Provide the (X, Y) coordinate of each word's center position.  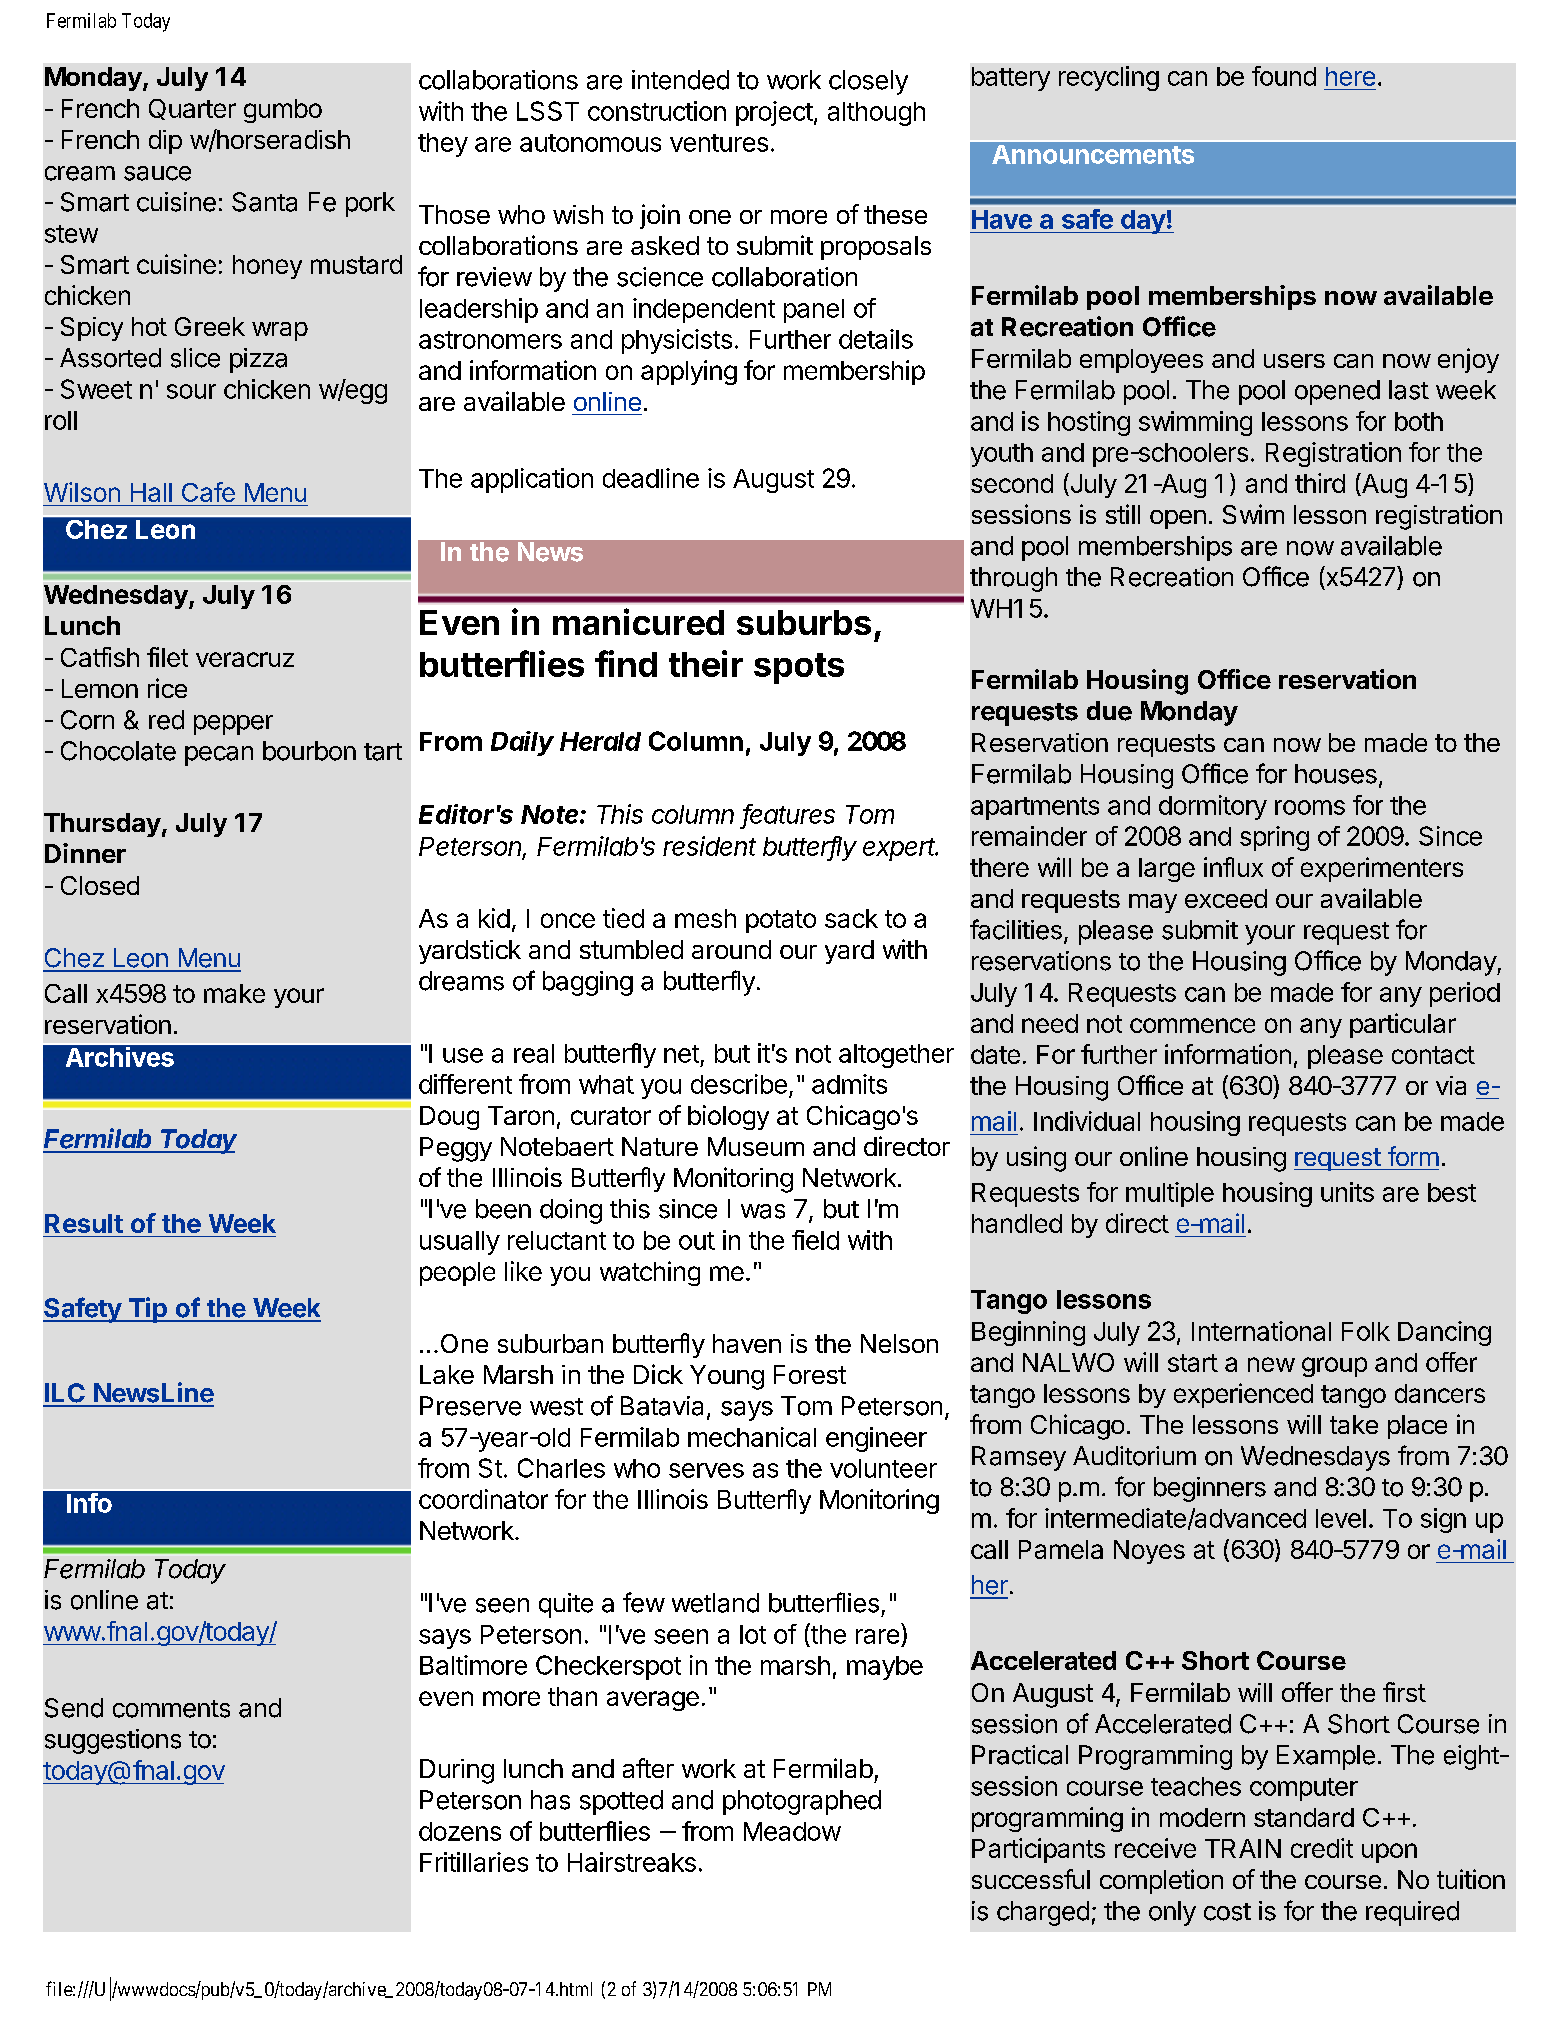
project (774, 113)
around (731, 949)
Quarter (192, 109)
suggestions (113, 1741)
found (1284, 76)
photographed (802, 1802)
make (234, 993)
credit (1322, 1848)
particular (1403, 1025)
